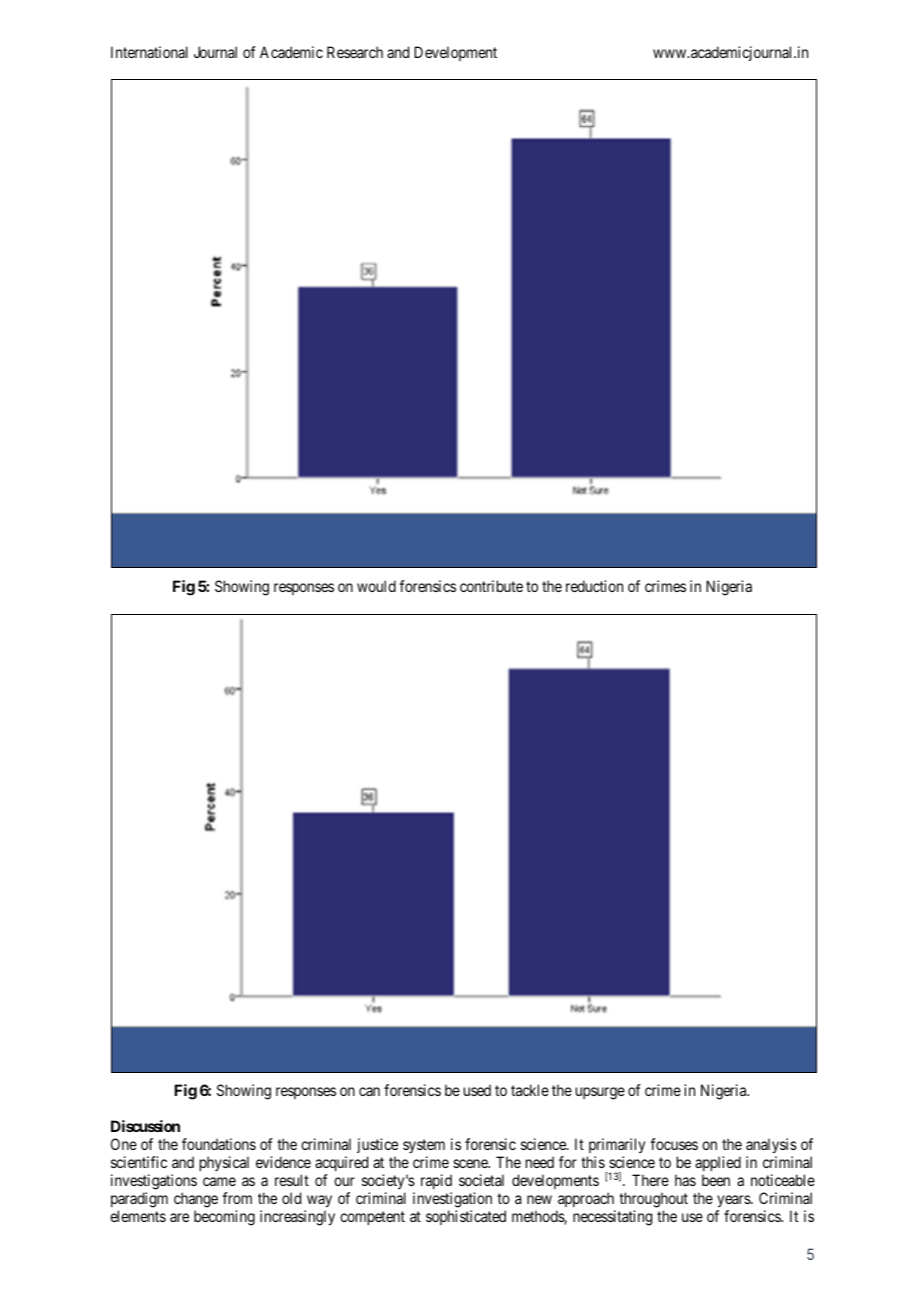  Describe the element at coordinates (149, 52) in the page. I see `International` at that location.
